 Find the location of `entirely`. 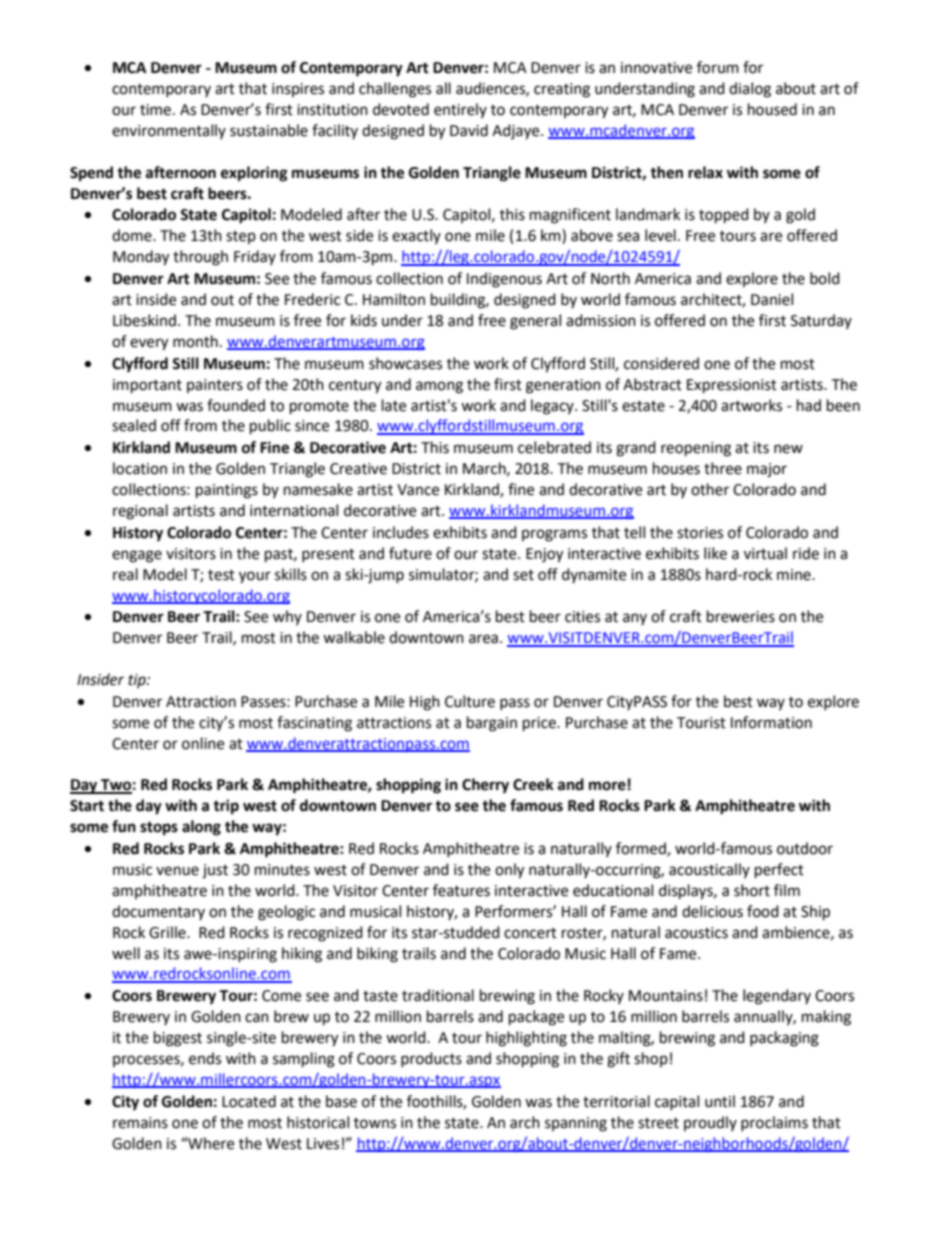

entirely is located at coordinates (460, 110).
